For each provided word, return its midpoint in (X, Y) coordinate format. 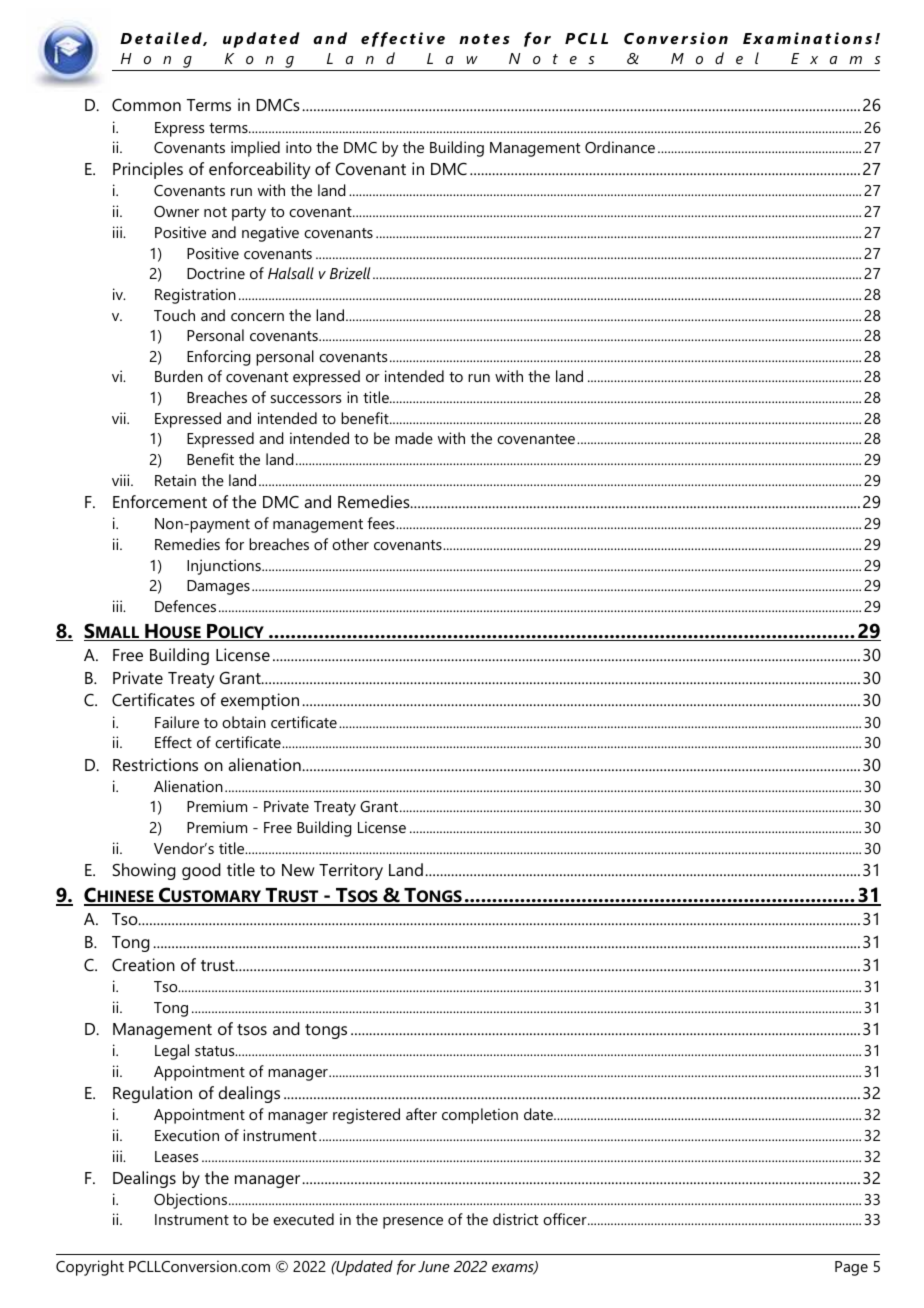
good (201, 871)
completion (480, 1116)
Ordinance (620, 147)
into (299, 147)
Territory (351, 871)
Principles (148, 170)
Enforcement (160, 501)
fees (382, 523)
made (414, 438)
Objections (190, 1201)
